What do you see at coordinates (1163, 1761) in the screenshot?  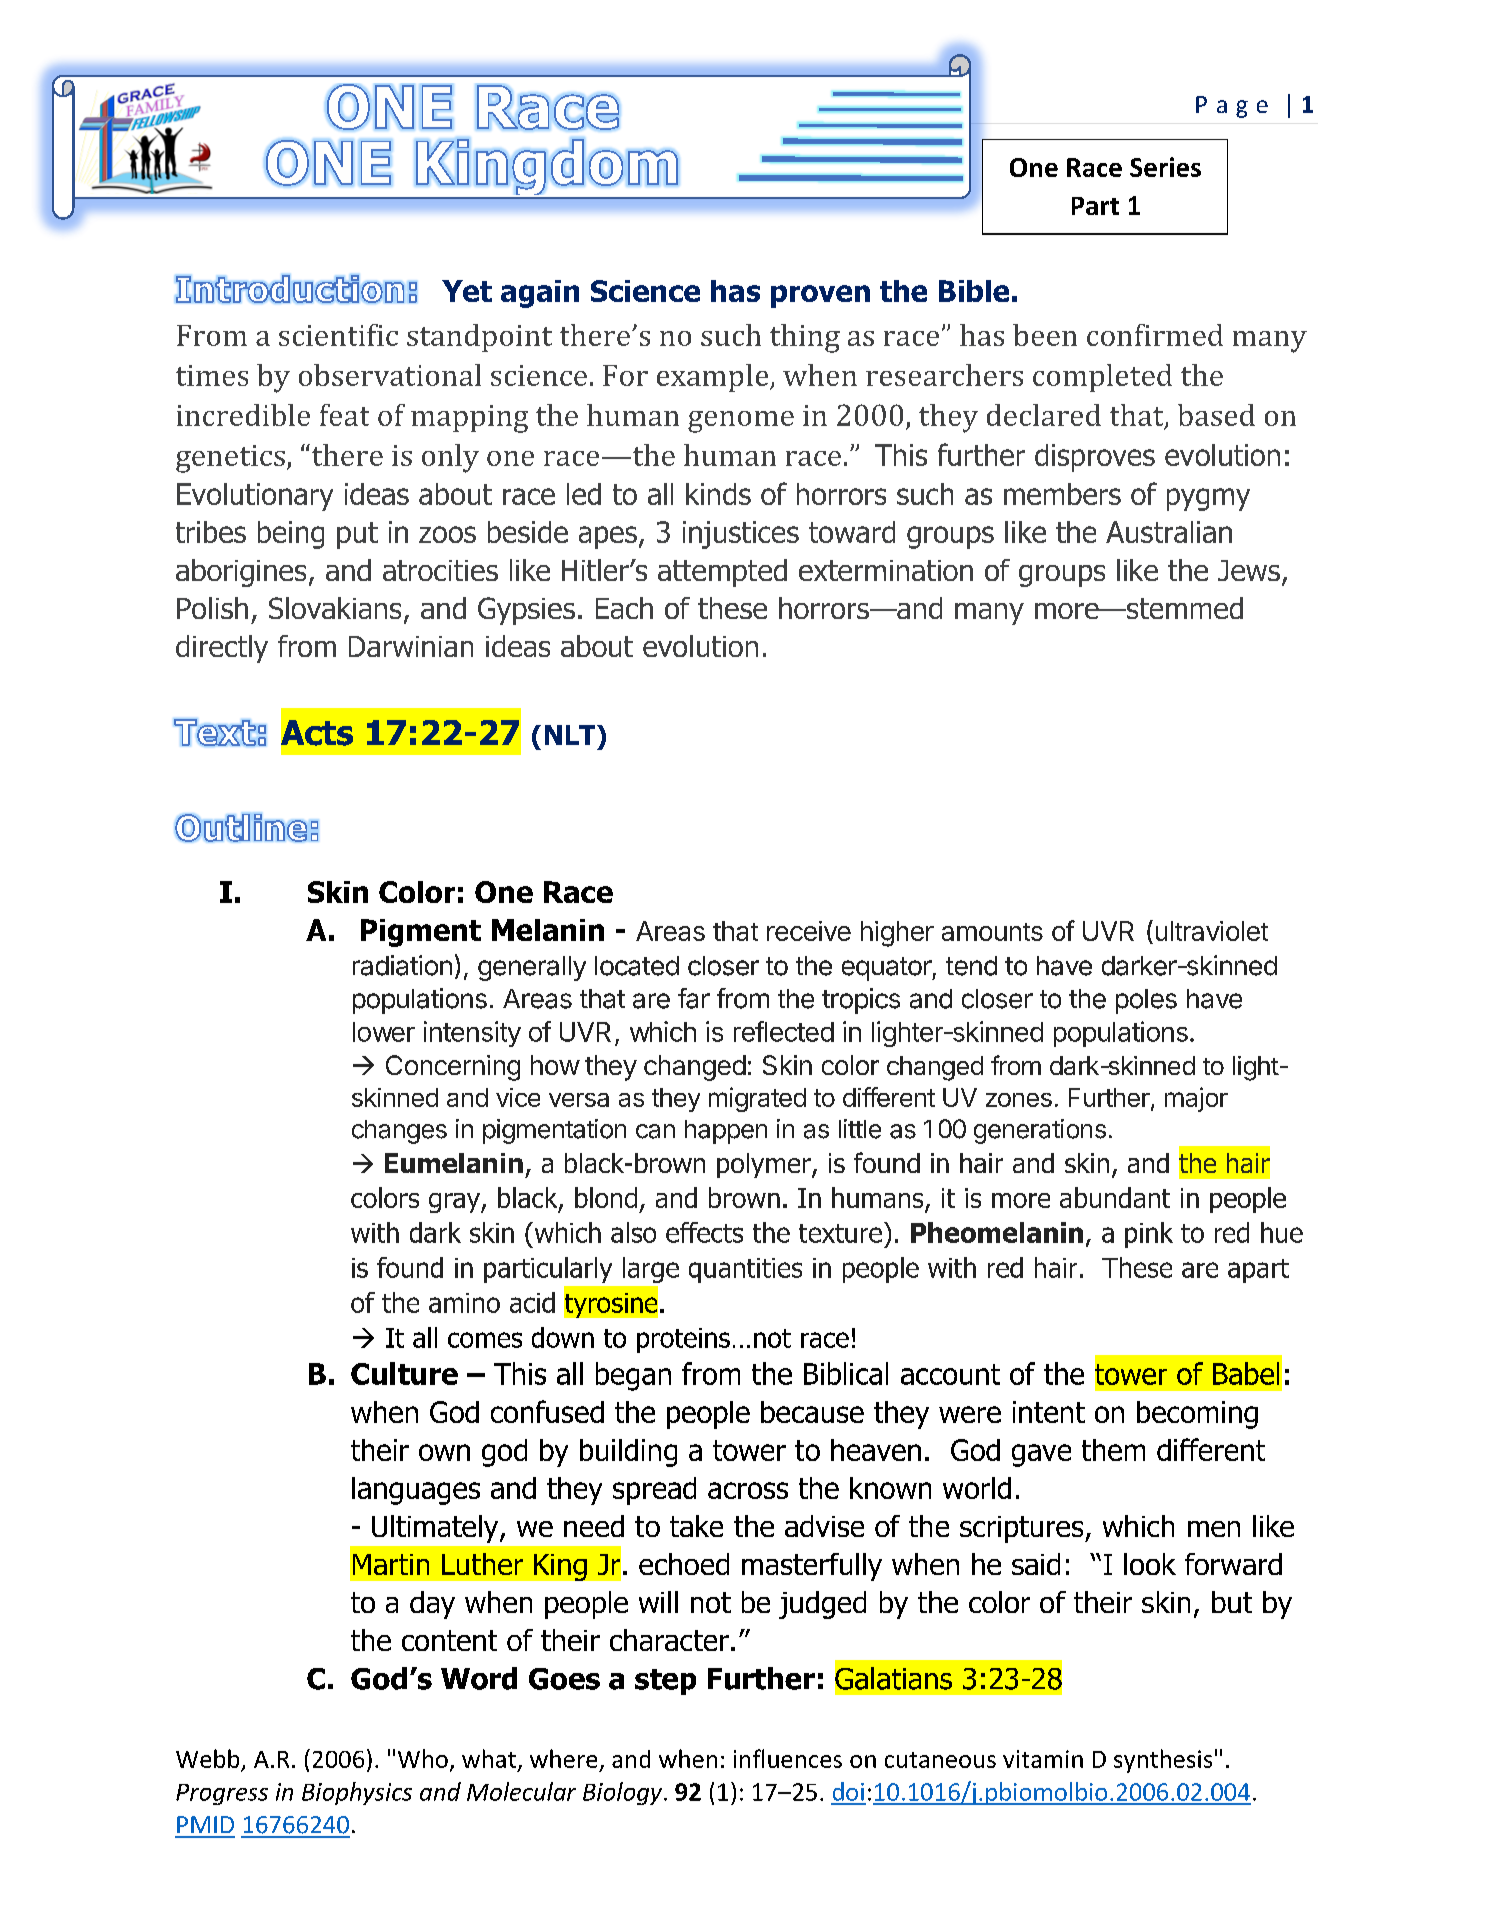 I see `synthesis` at bounding box center [1163, 1761].
